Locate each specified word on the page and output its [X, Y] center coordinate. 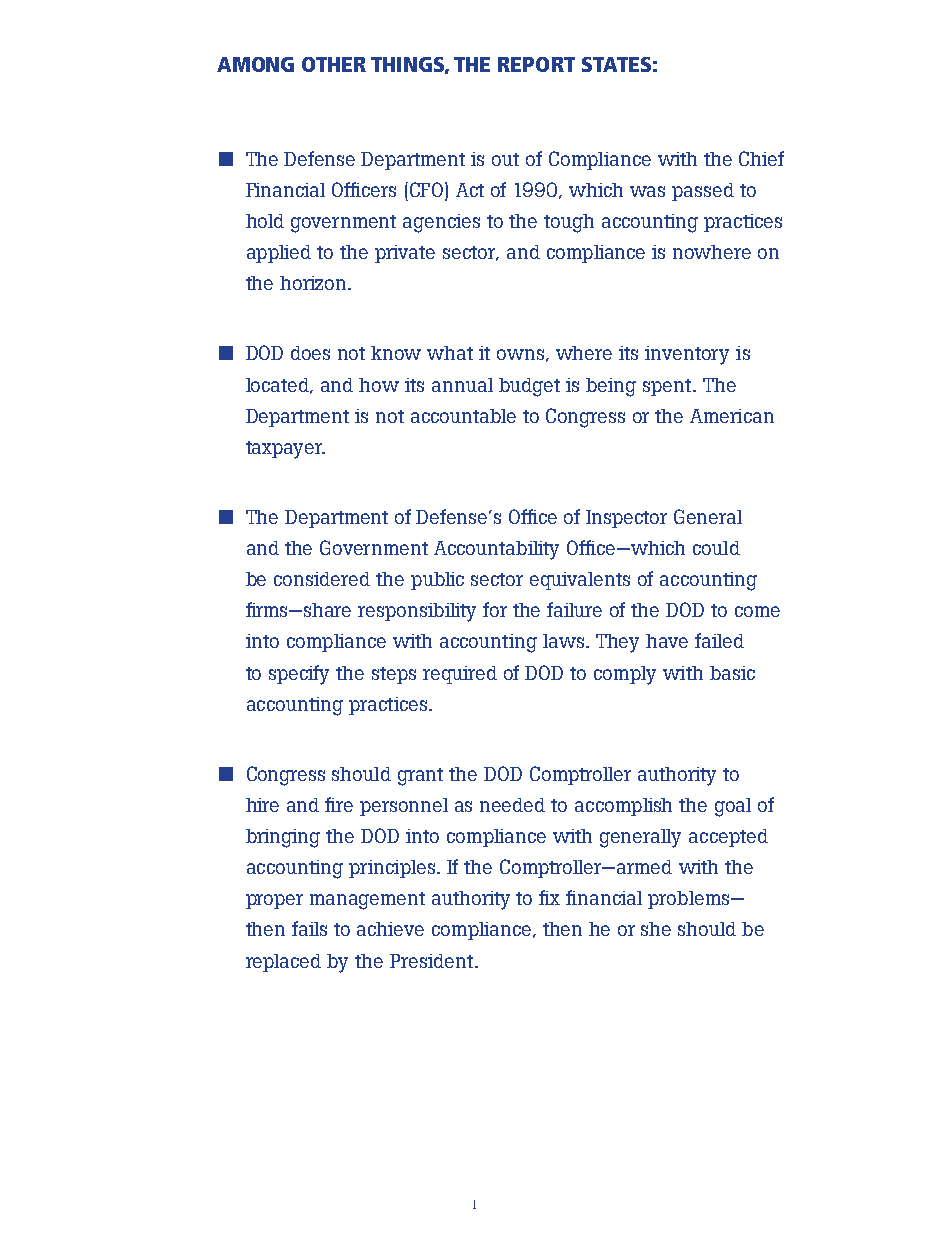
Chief [761, 158]
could [716, 548]
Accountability [496, 550]
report [536, 64]
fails [309, 928]
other [334, 64]
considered [322, 579]
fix [549, 897]
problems [690, 900]
